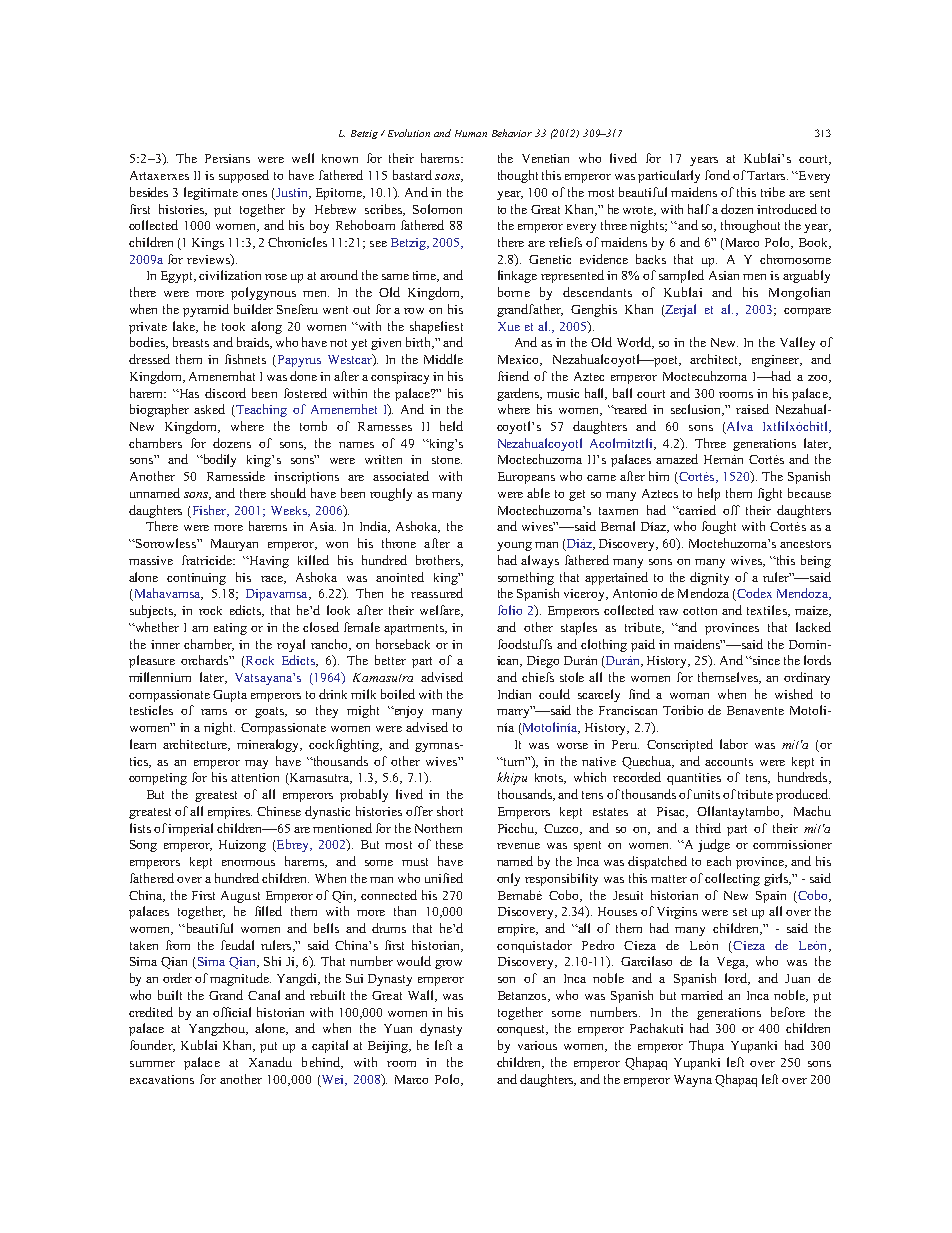  I want to click on Human, so click(471, 133).
